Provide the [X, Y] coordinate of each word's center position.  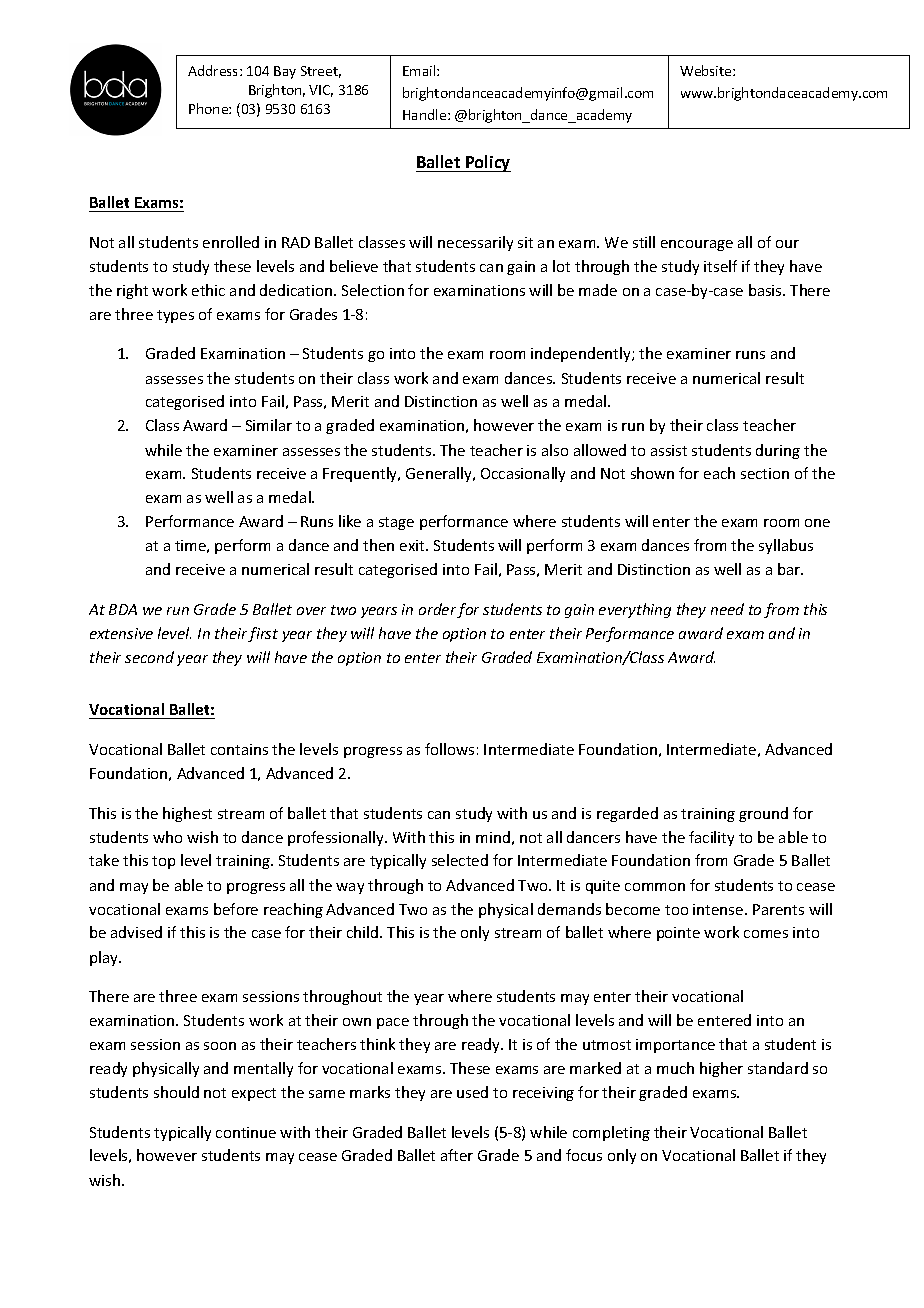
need [727, 609]
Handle [426, 114]
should [176, 1092]
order [438, 610]
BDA [123, 609]
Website [707, 70]
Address [214, 70]
